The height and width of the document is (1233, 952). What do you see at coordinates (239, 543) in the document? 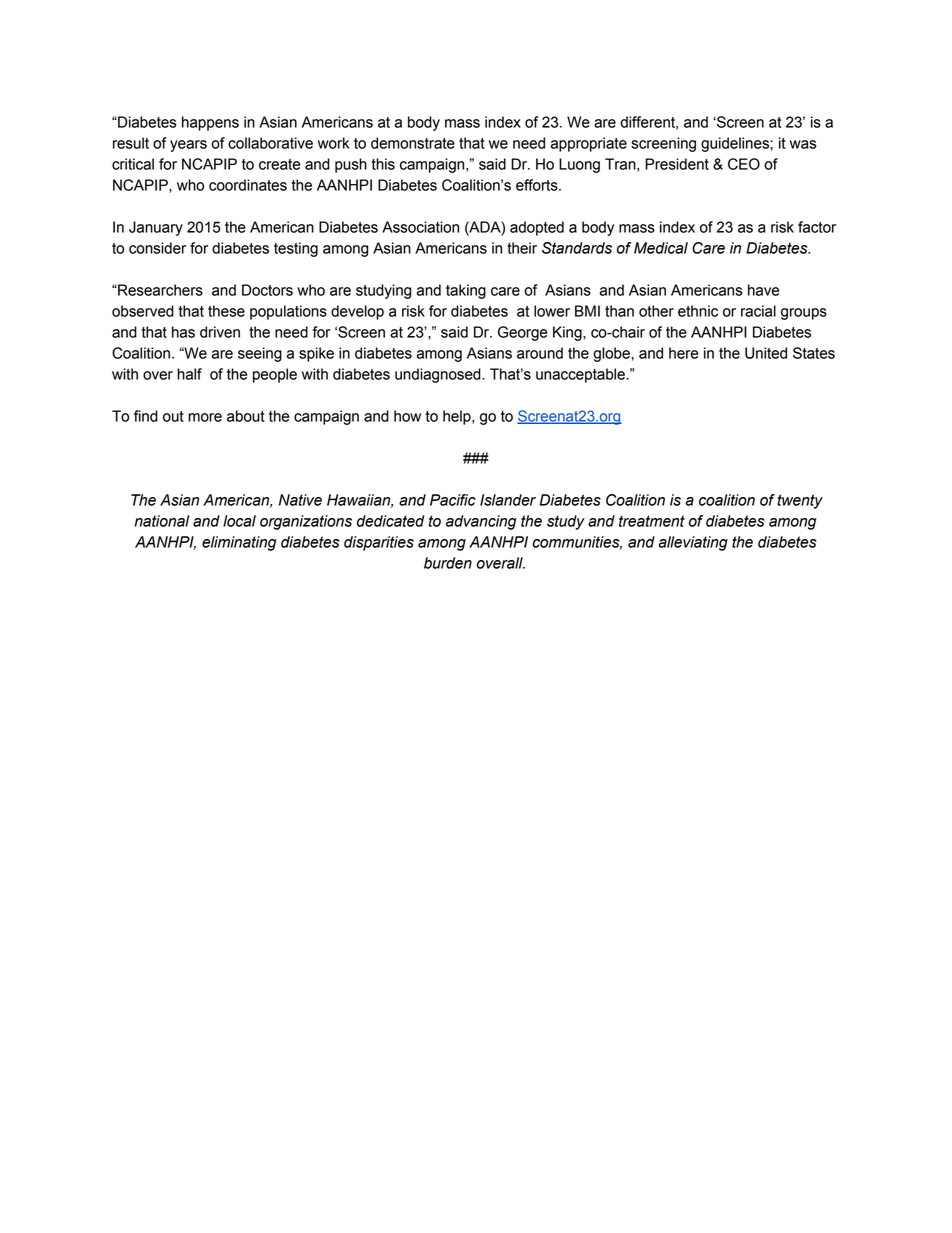
I see `eliminating` at bounding box center [239, 543].
